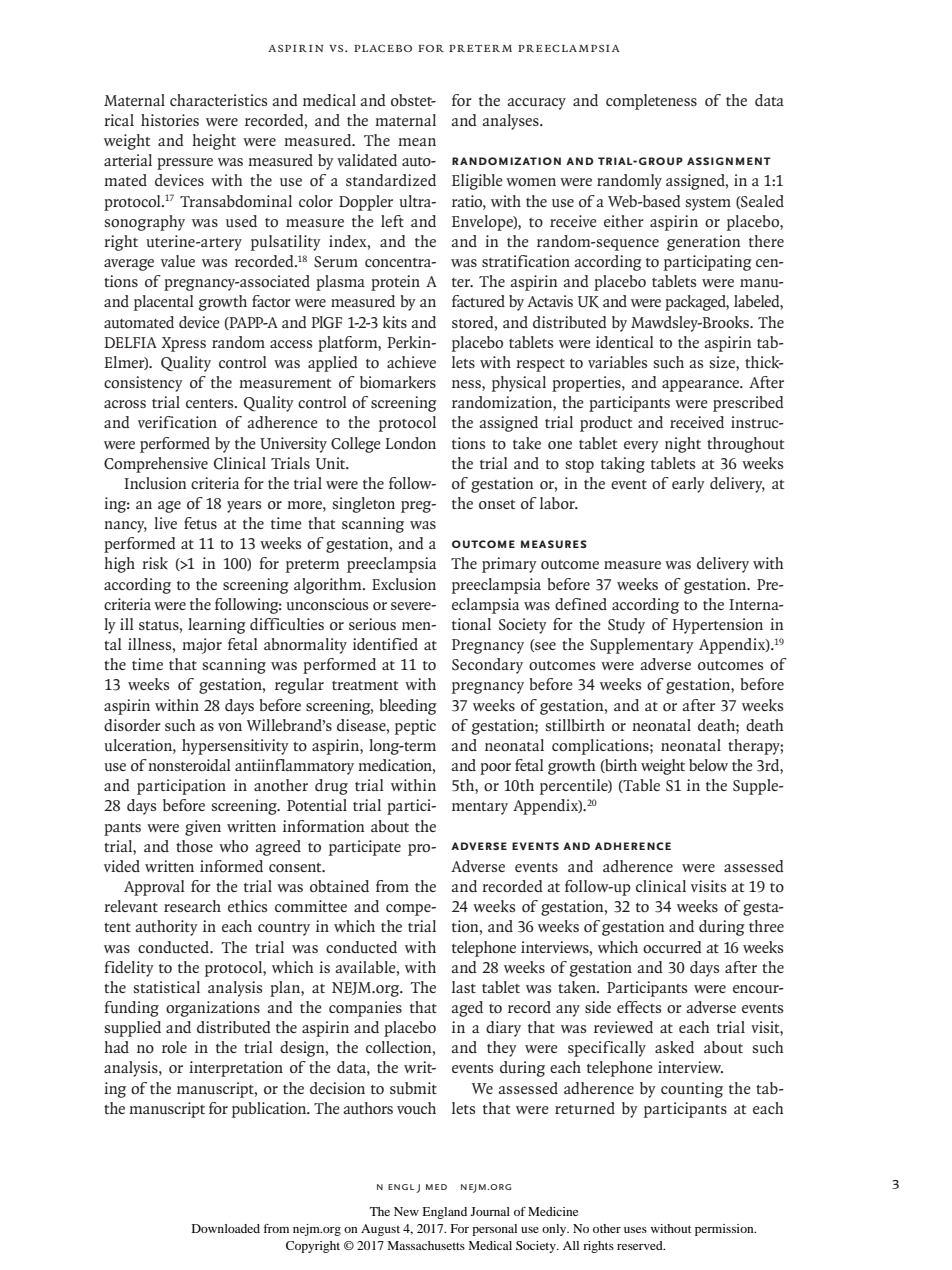  I want to click on centers, so click(211, 403).
